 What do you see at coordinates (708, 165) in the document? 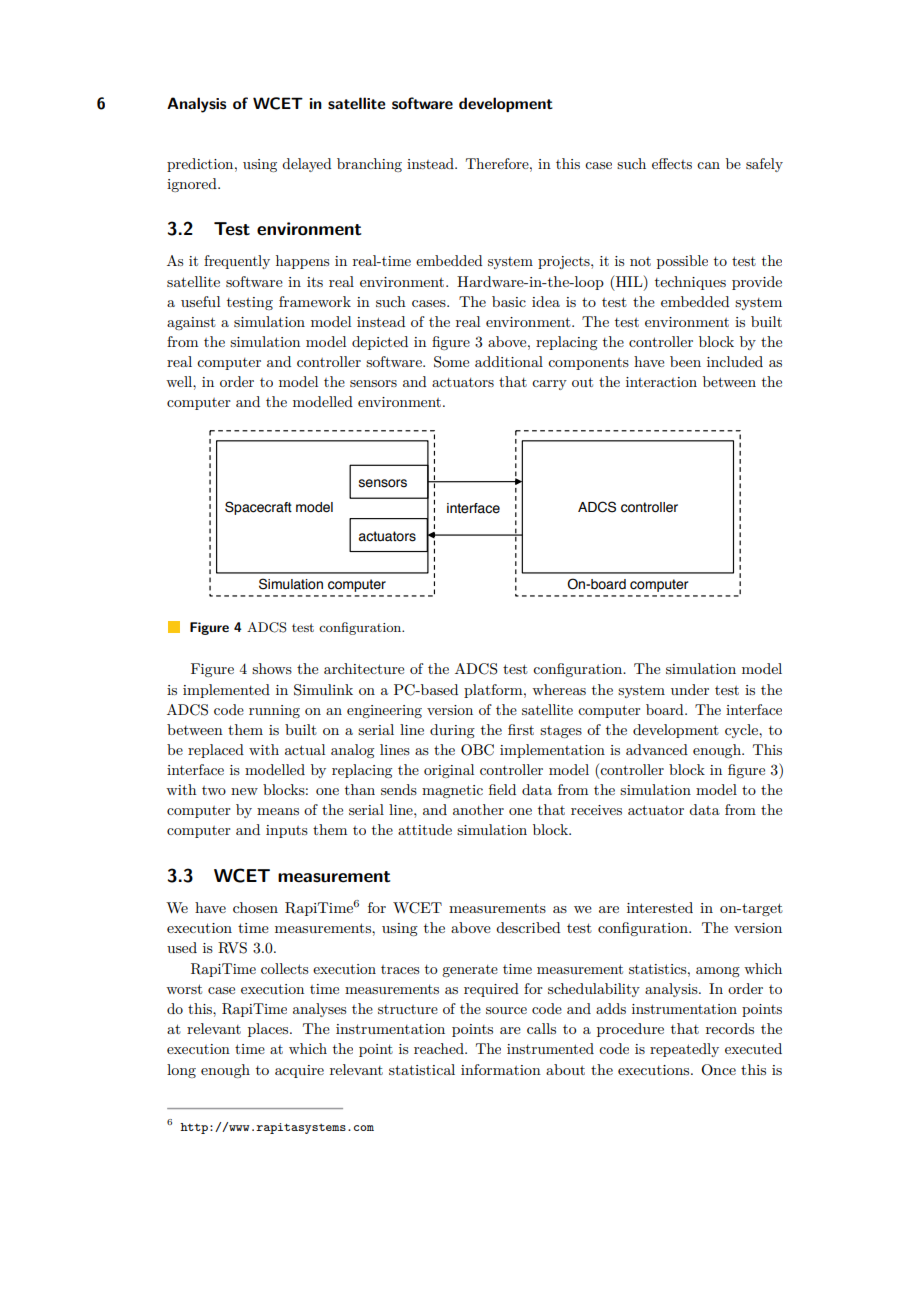
I see `can` at bounding box center [708, 165].
